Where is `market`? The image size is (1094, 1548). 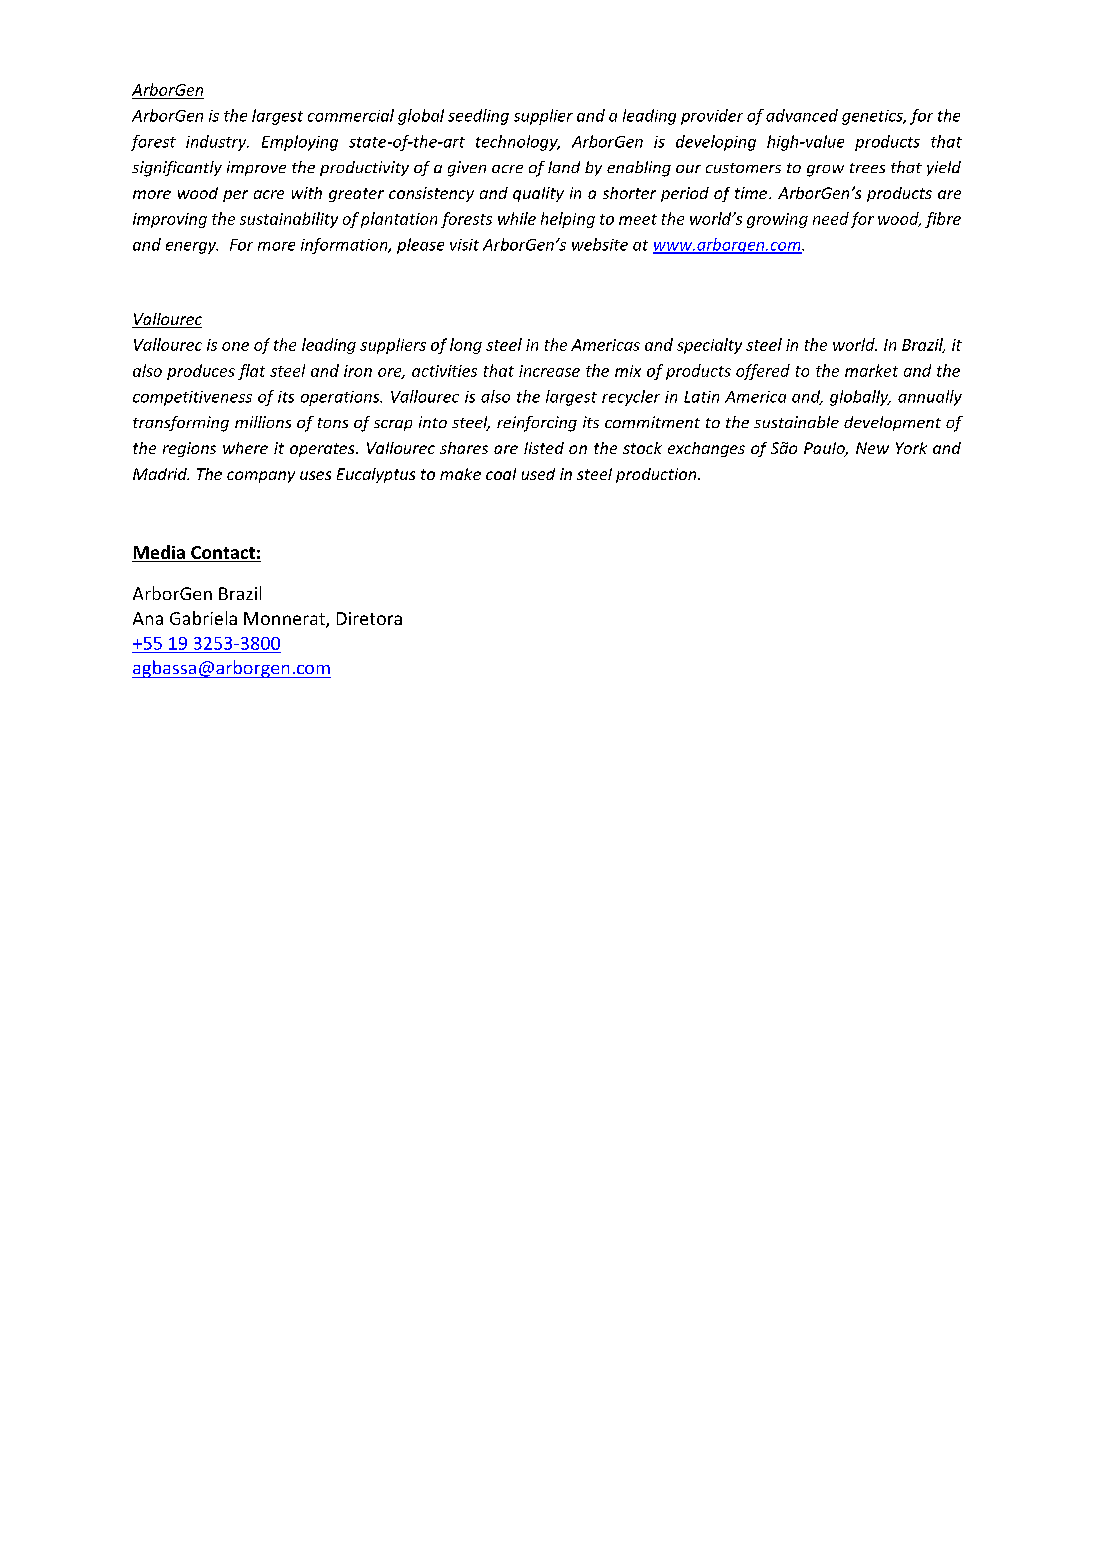
market is located at coordinates (871, 370).
